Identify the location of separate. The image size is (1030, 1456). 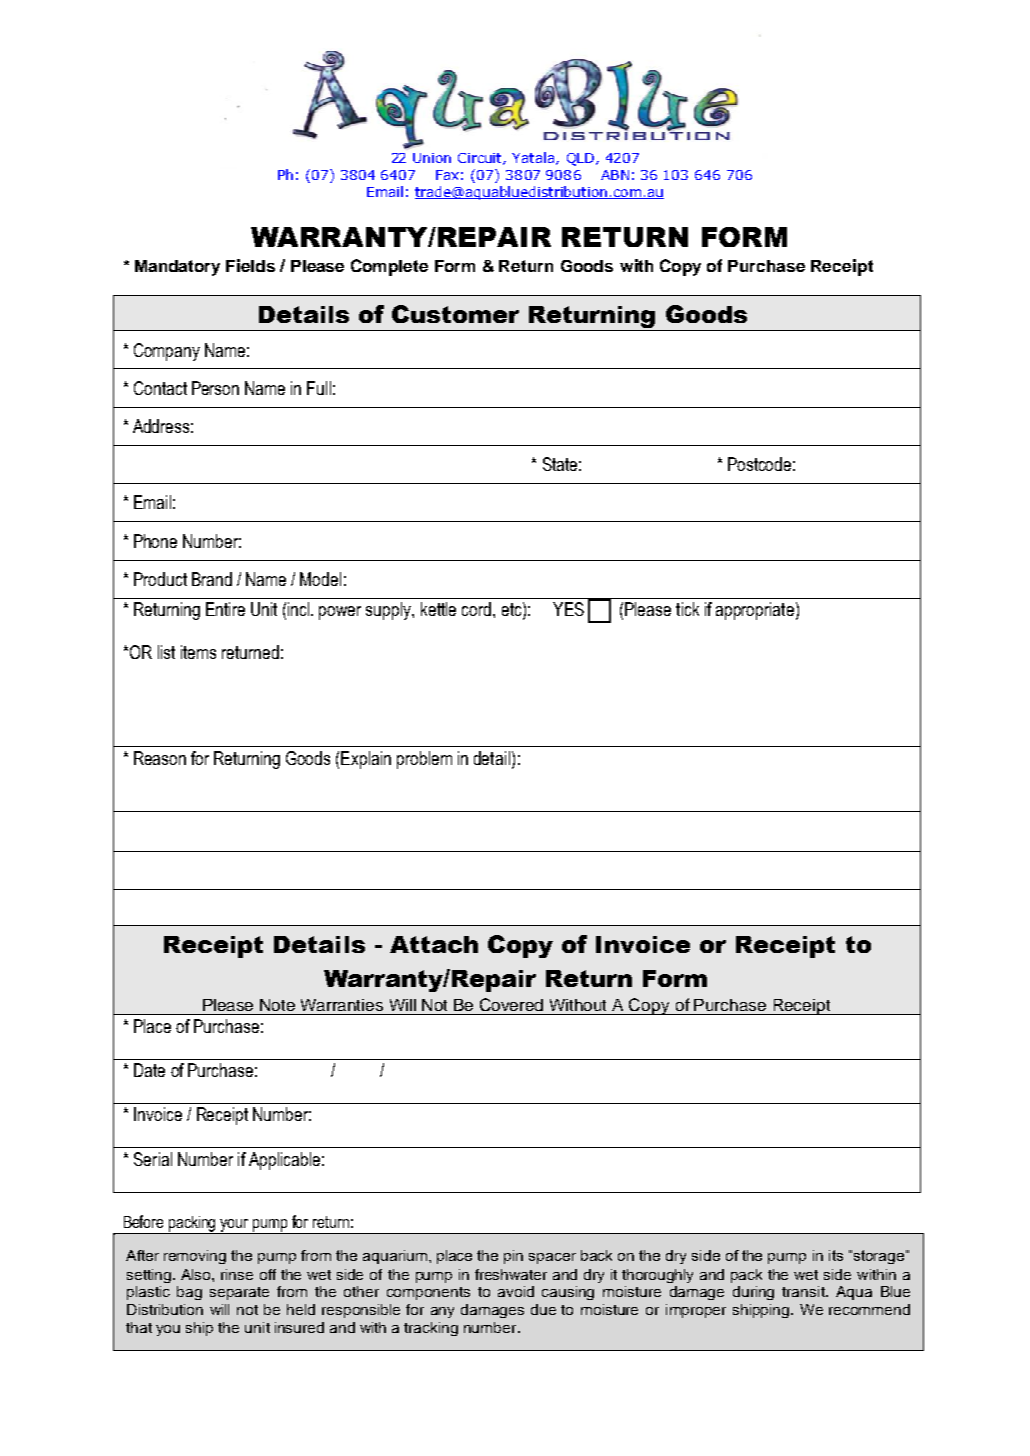
(239, 1293).
